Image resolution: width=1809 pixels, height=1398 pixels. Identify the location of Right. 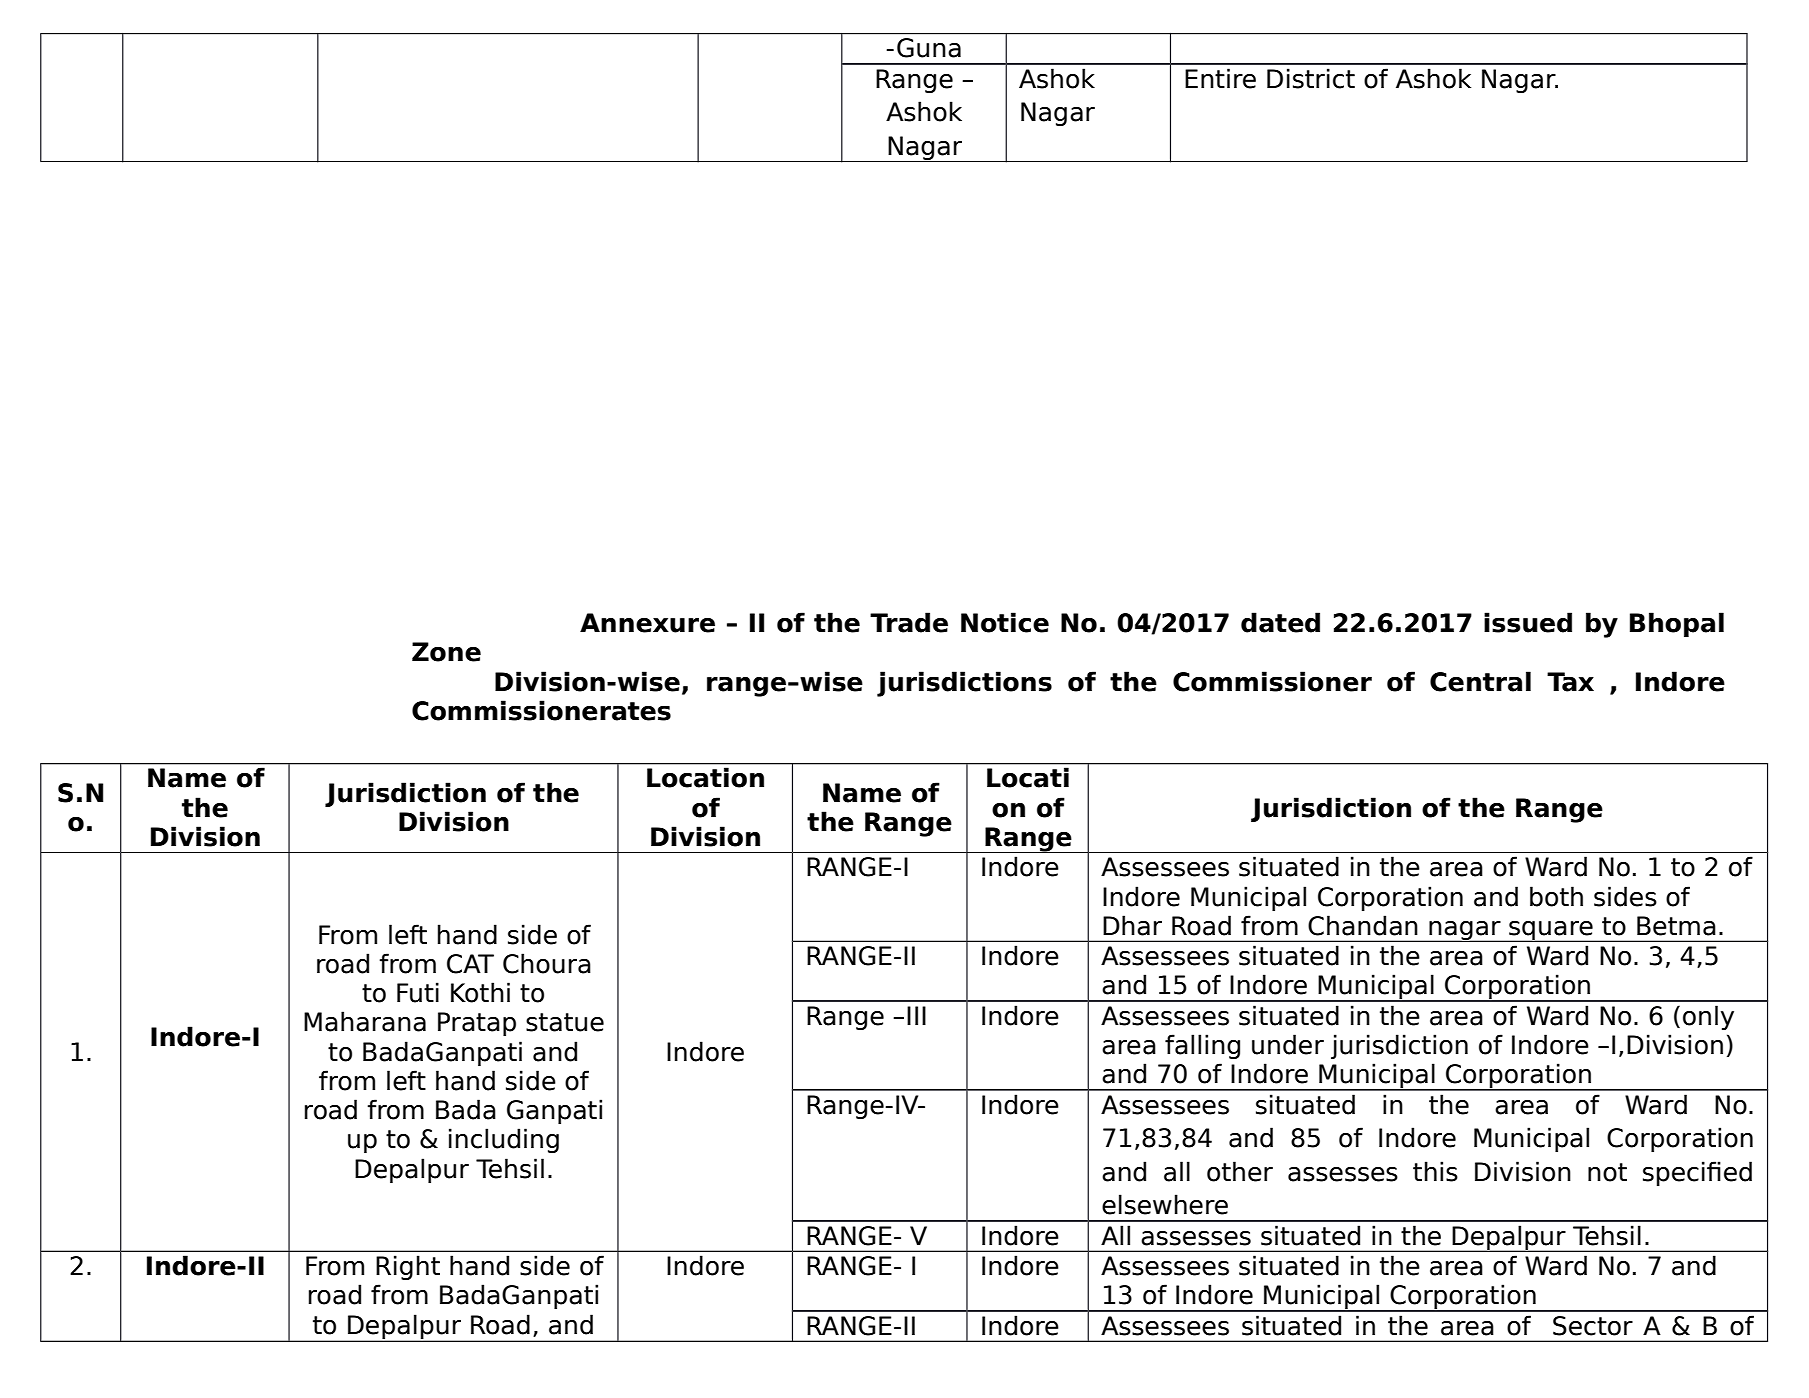
(408, 1267).
